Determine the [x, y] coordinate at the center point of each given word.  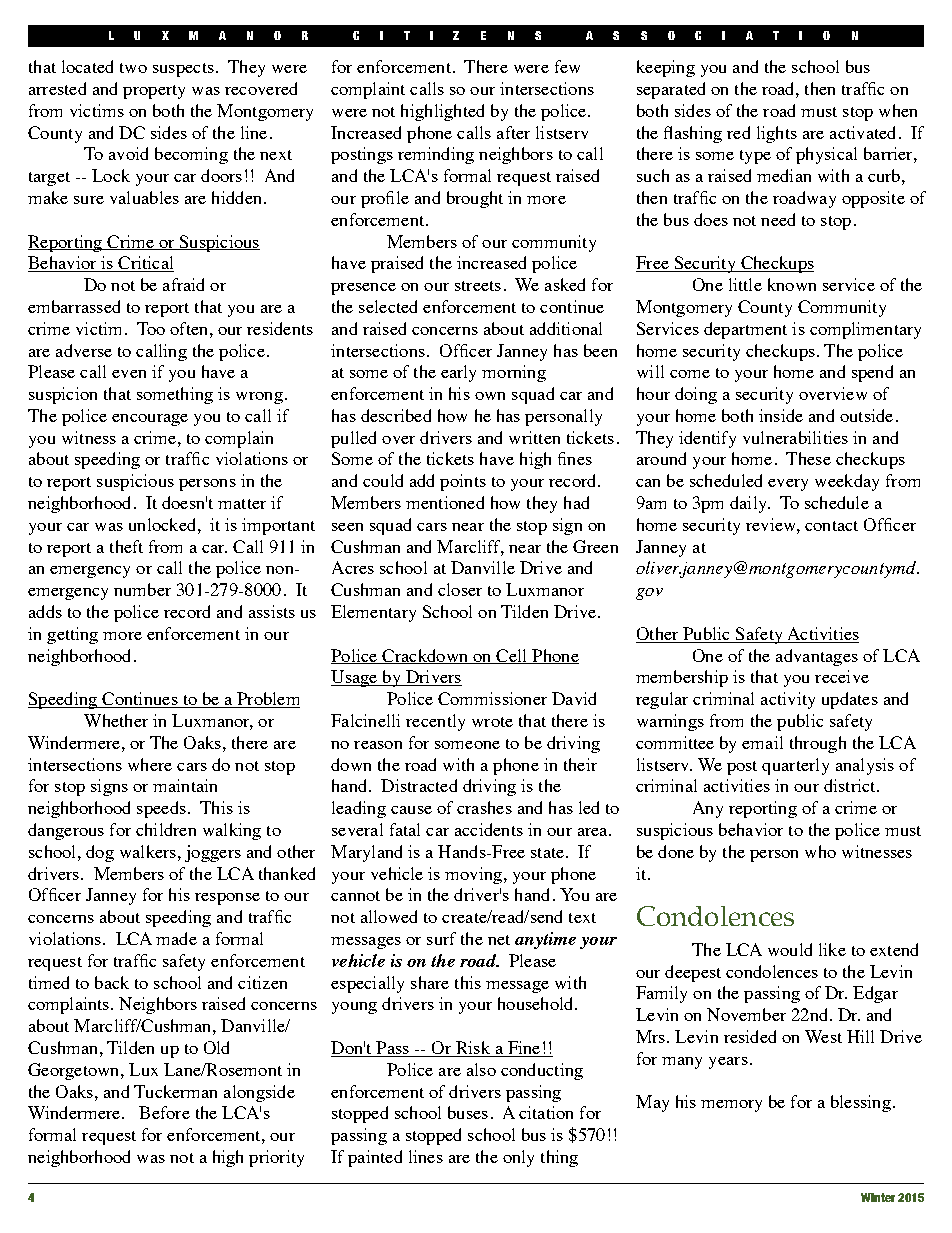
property [154, 92]
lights [777, 134]
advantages [817, 657]
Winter [878, 1197]
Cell [512, 656]
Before [164, 1112]
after [513, 132]
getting [72, 635]
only [518, 1158]
